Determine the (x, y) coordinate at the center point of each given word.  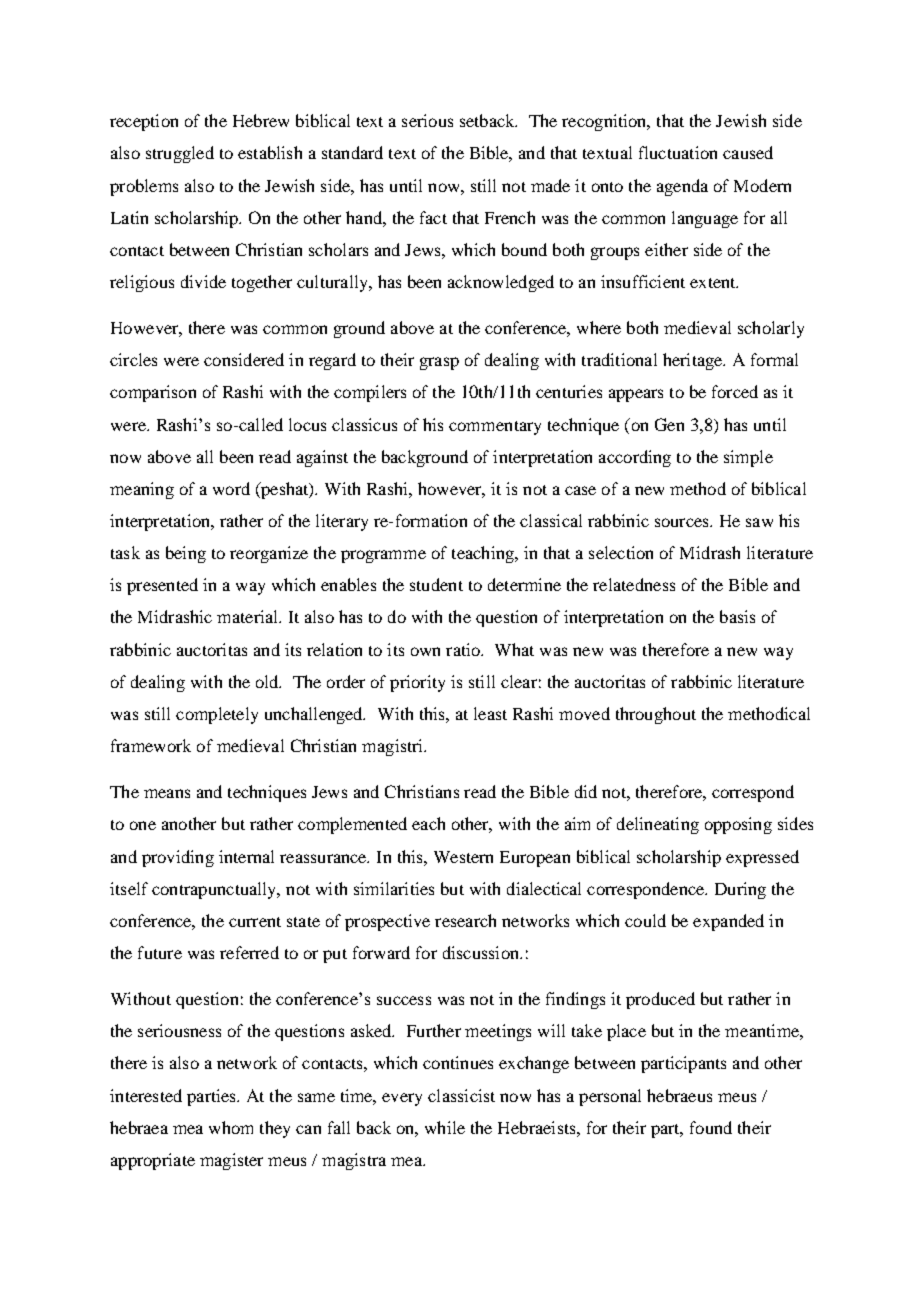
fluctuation (678, 152)
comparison (153, 393)
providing (178, 858)
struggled (180, 154)
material (249, 616)
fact (433, 217)
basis (737, 616)
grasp (439, 363)
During (740, 890)
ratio (464, 649)
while (445, 1127)
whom (231, 1127)
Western (463, 857)
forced (735, 391)
